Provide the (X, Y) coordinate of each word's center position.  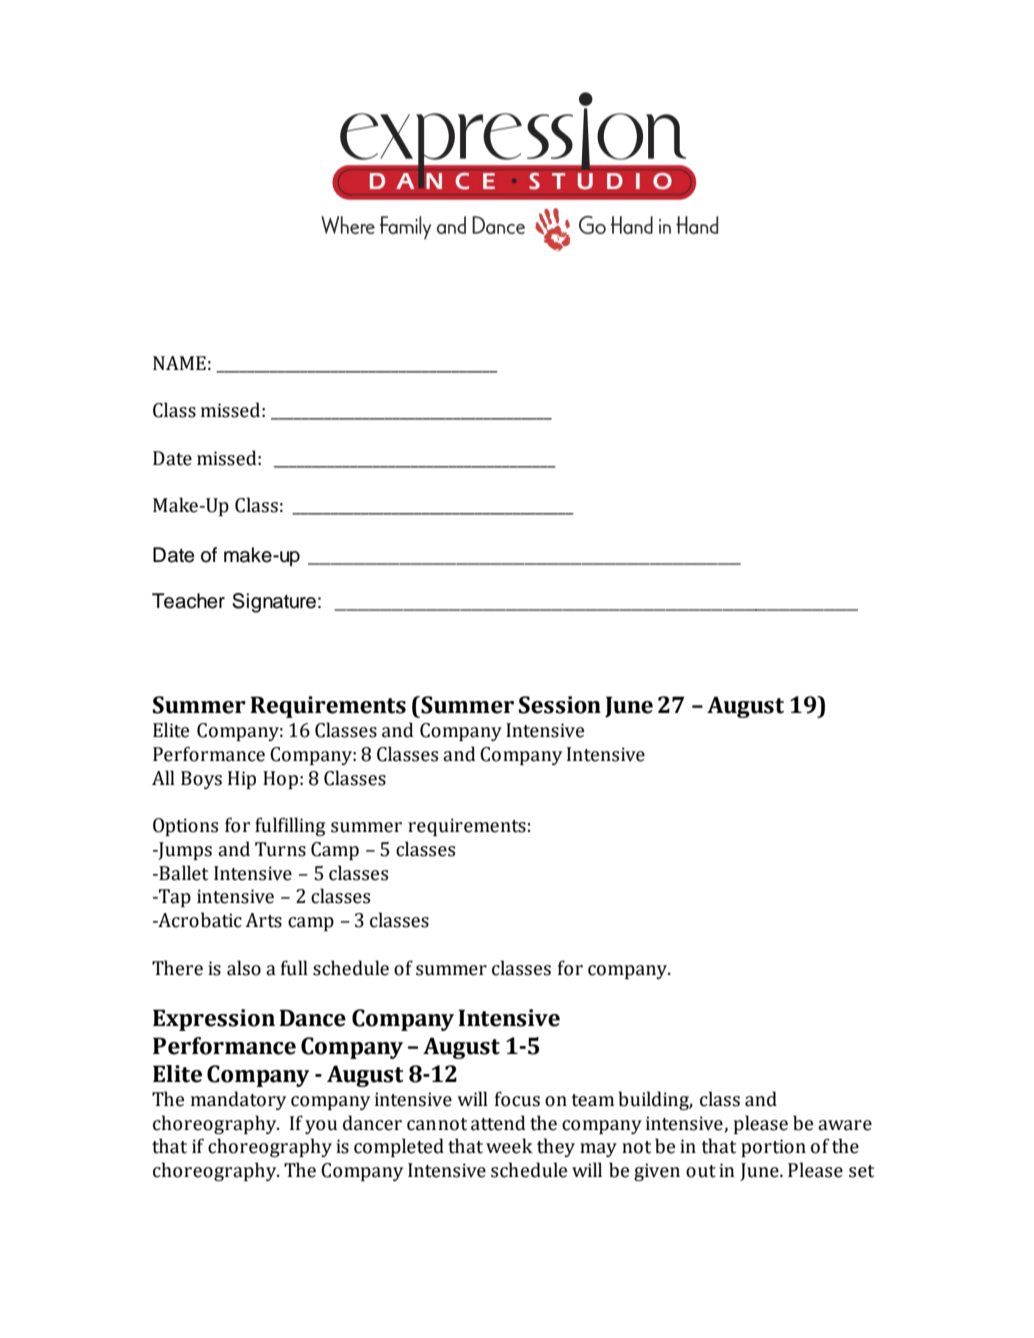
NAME (179, 363)
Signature (274, 603)
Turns (280, 849)
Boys (201, 780)
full (294, 968)
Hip (242, 780)
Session (560, 705)
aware (845, 1125)
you (321, 1127)
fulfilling (290, 826)
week (509, 1146)
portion (773, 1148)
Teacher (188, 601)
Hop (280, 780)
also (244, 968)
